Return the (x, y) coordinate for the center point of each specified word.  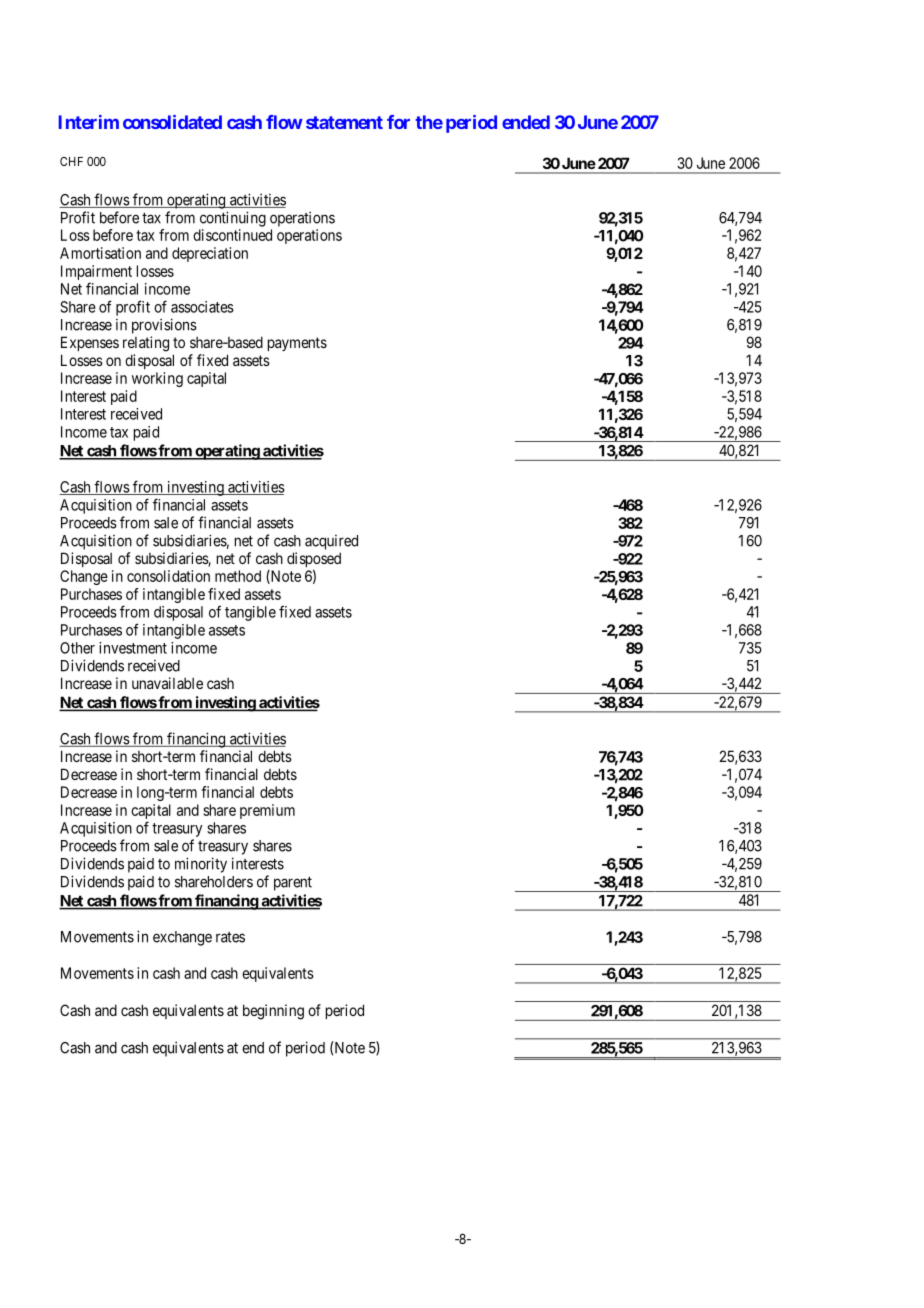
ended (526, 122)
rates (230, 937)
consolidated (172, 122)
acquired (331, 542)
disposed (314, 559)
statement (344, 122)
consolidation (168, 576)
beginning (273, 1012)
